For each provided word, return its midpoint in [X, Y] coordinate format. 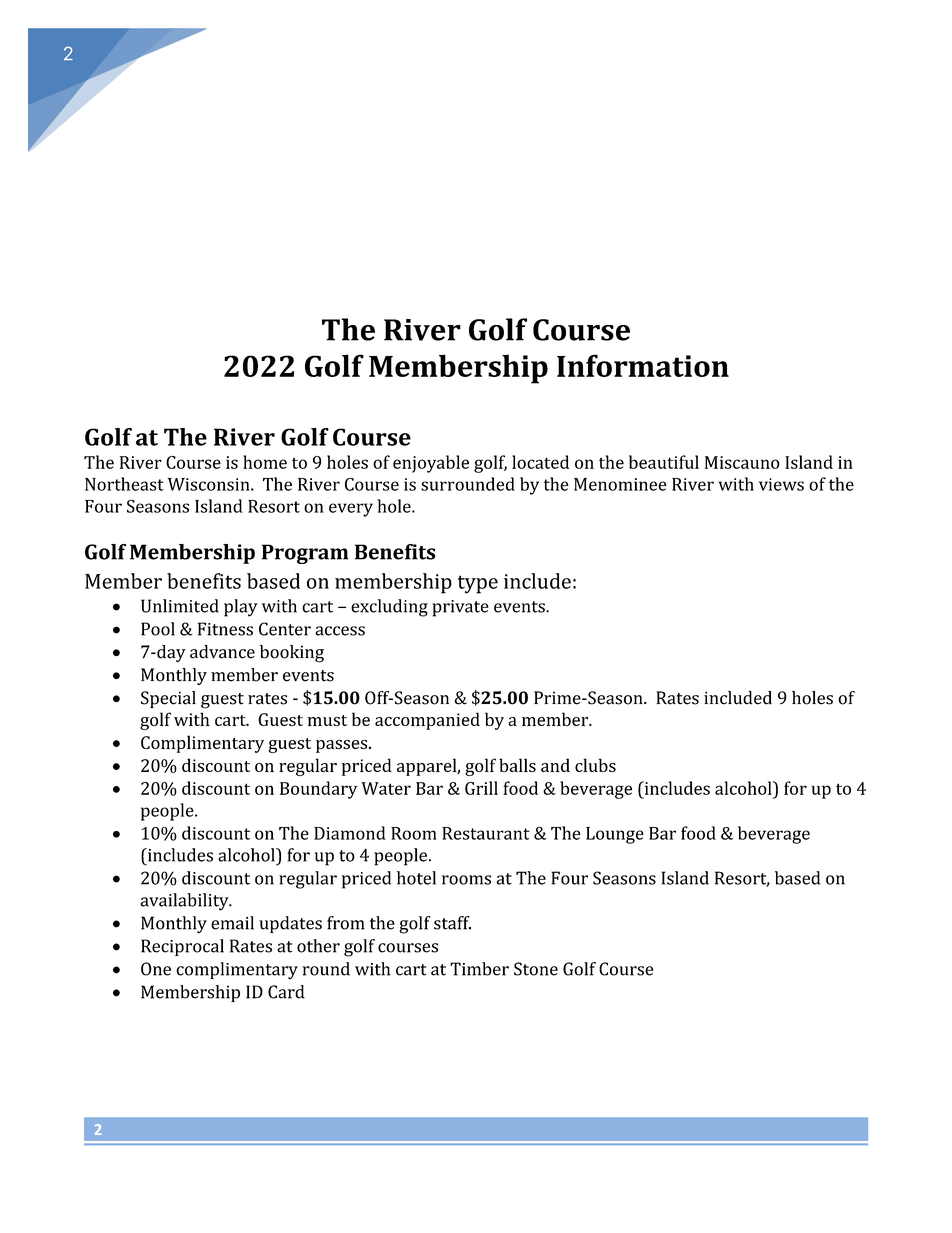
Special [168, 699]
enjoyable [431, 464]
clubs [595, 765]
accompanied [427, 721]
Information [643, 365]
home [265, 462]
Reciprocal [182, 947]
